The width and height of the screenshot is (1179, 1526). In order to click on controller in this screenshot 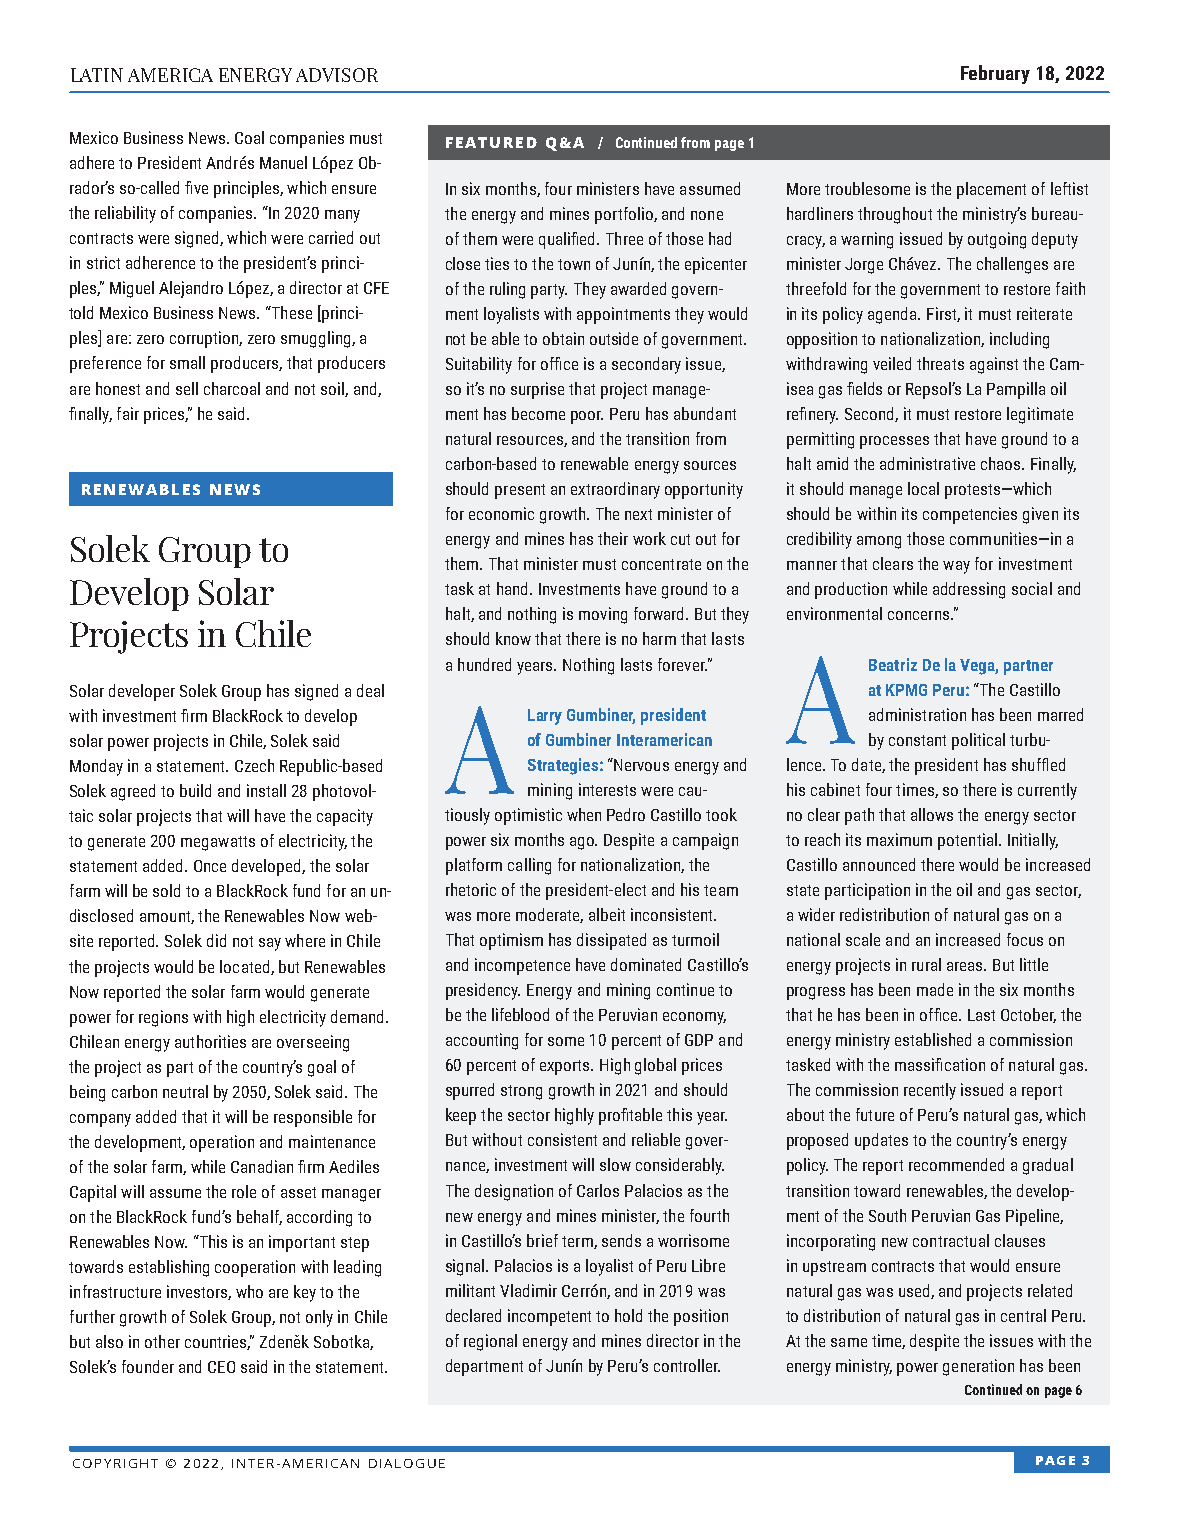, I will do `click(687, 1365)`.
